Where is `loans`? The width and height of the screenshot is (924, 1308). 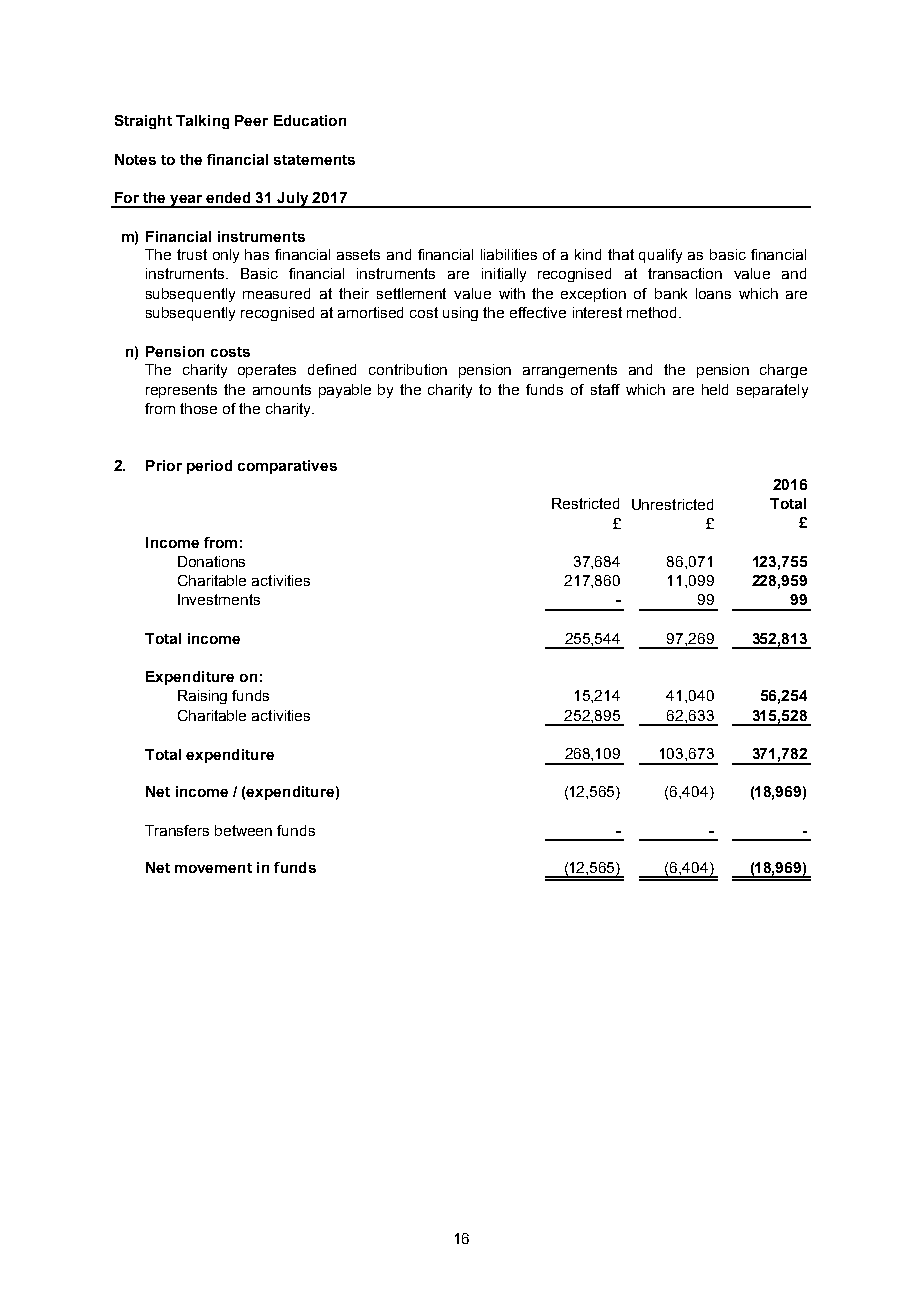 loans is located at coordinates (713, 293).
